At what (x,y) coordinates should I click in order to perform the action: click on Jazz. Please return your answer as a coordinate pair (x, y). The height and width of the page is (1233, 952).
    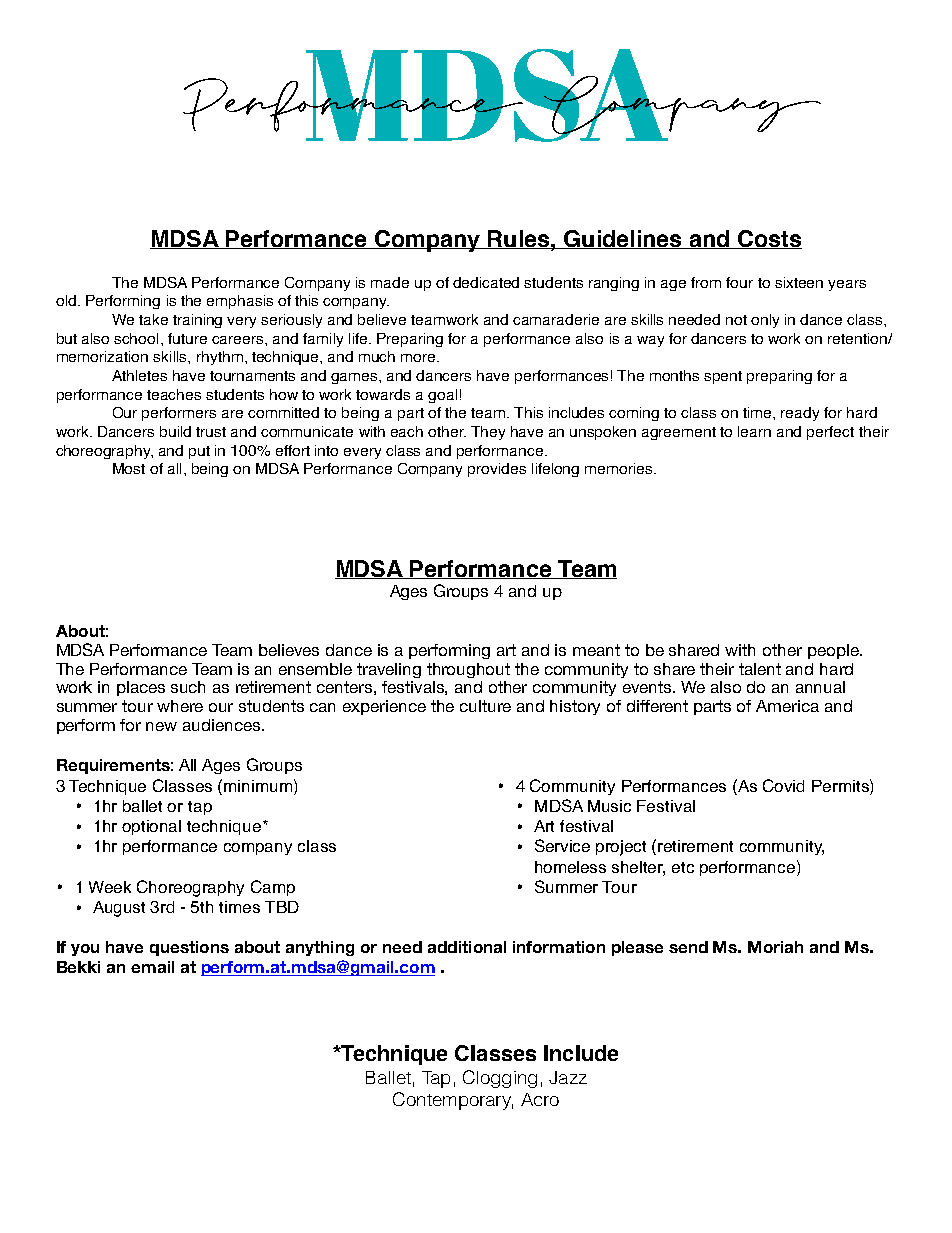
    Looking at the image, I should click on (568, 1077).
